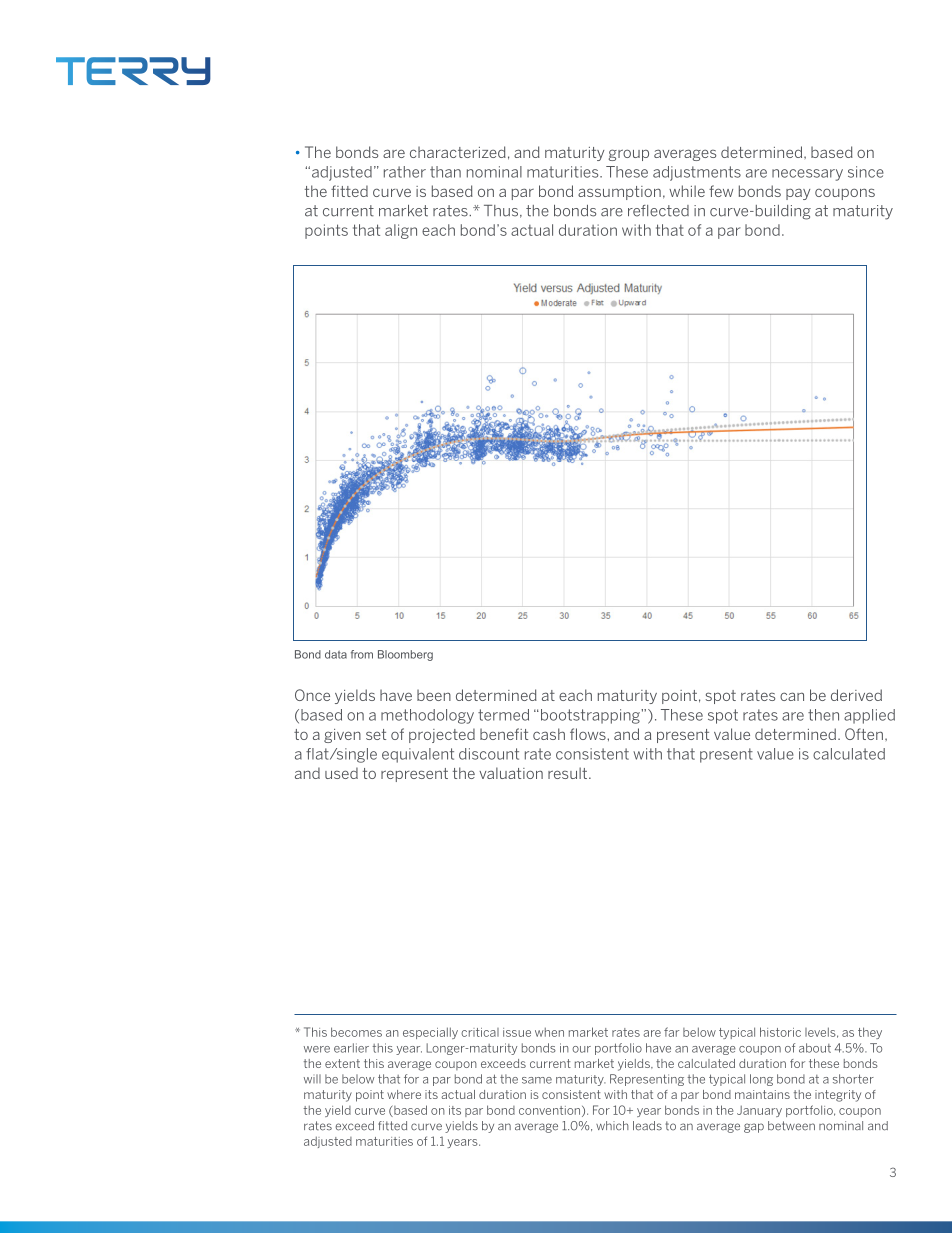 The width and height of the image is (952, 1233). What do you see at coordinates (362, 654) in the image?
I see `from` at bounding box center [362, 654].
